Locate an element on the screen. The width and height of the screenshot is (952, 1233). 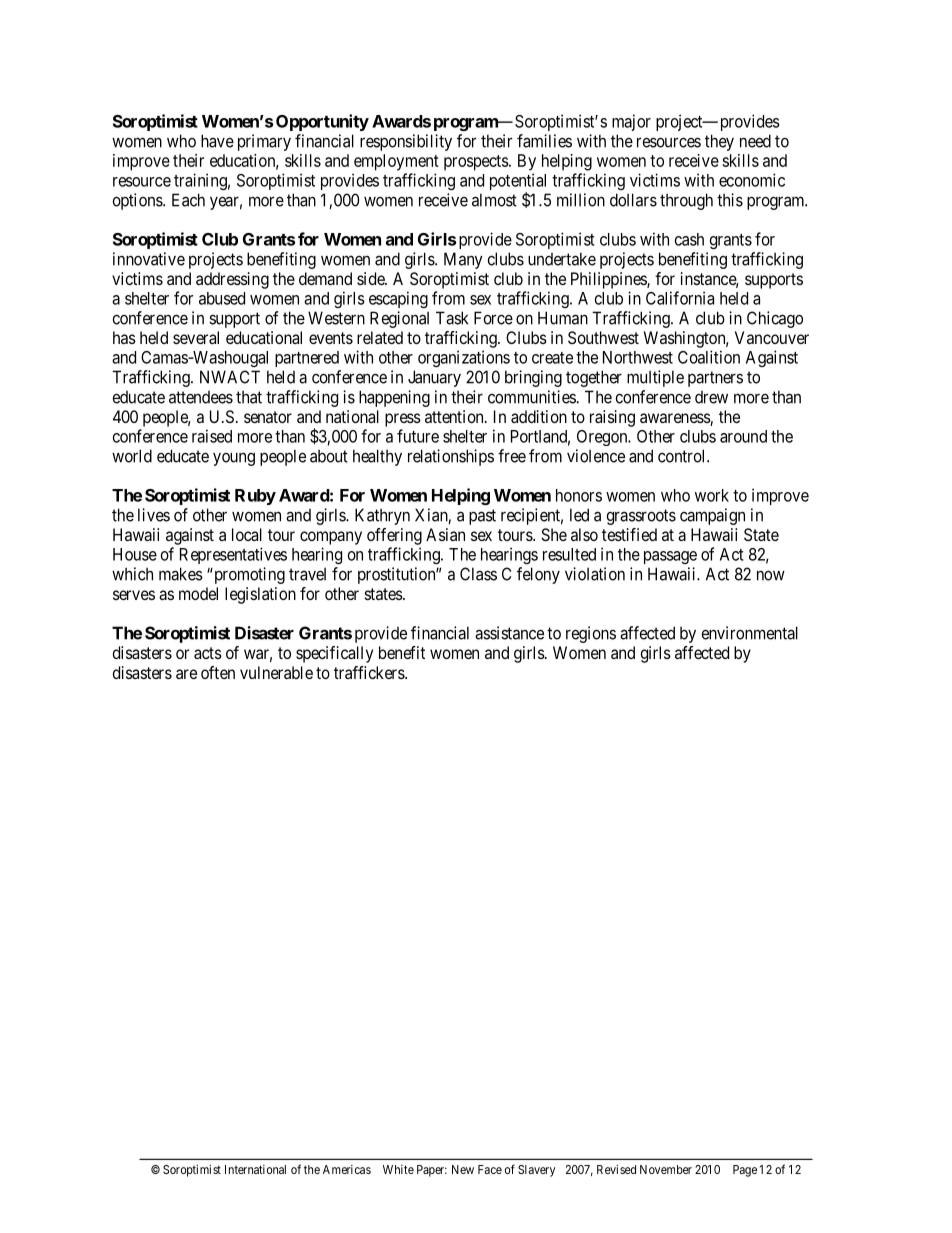
environmental is located at coordinates (750, 633).
